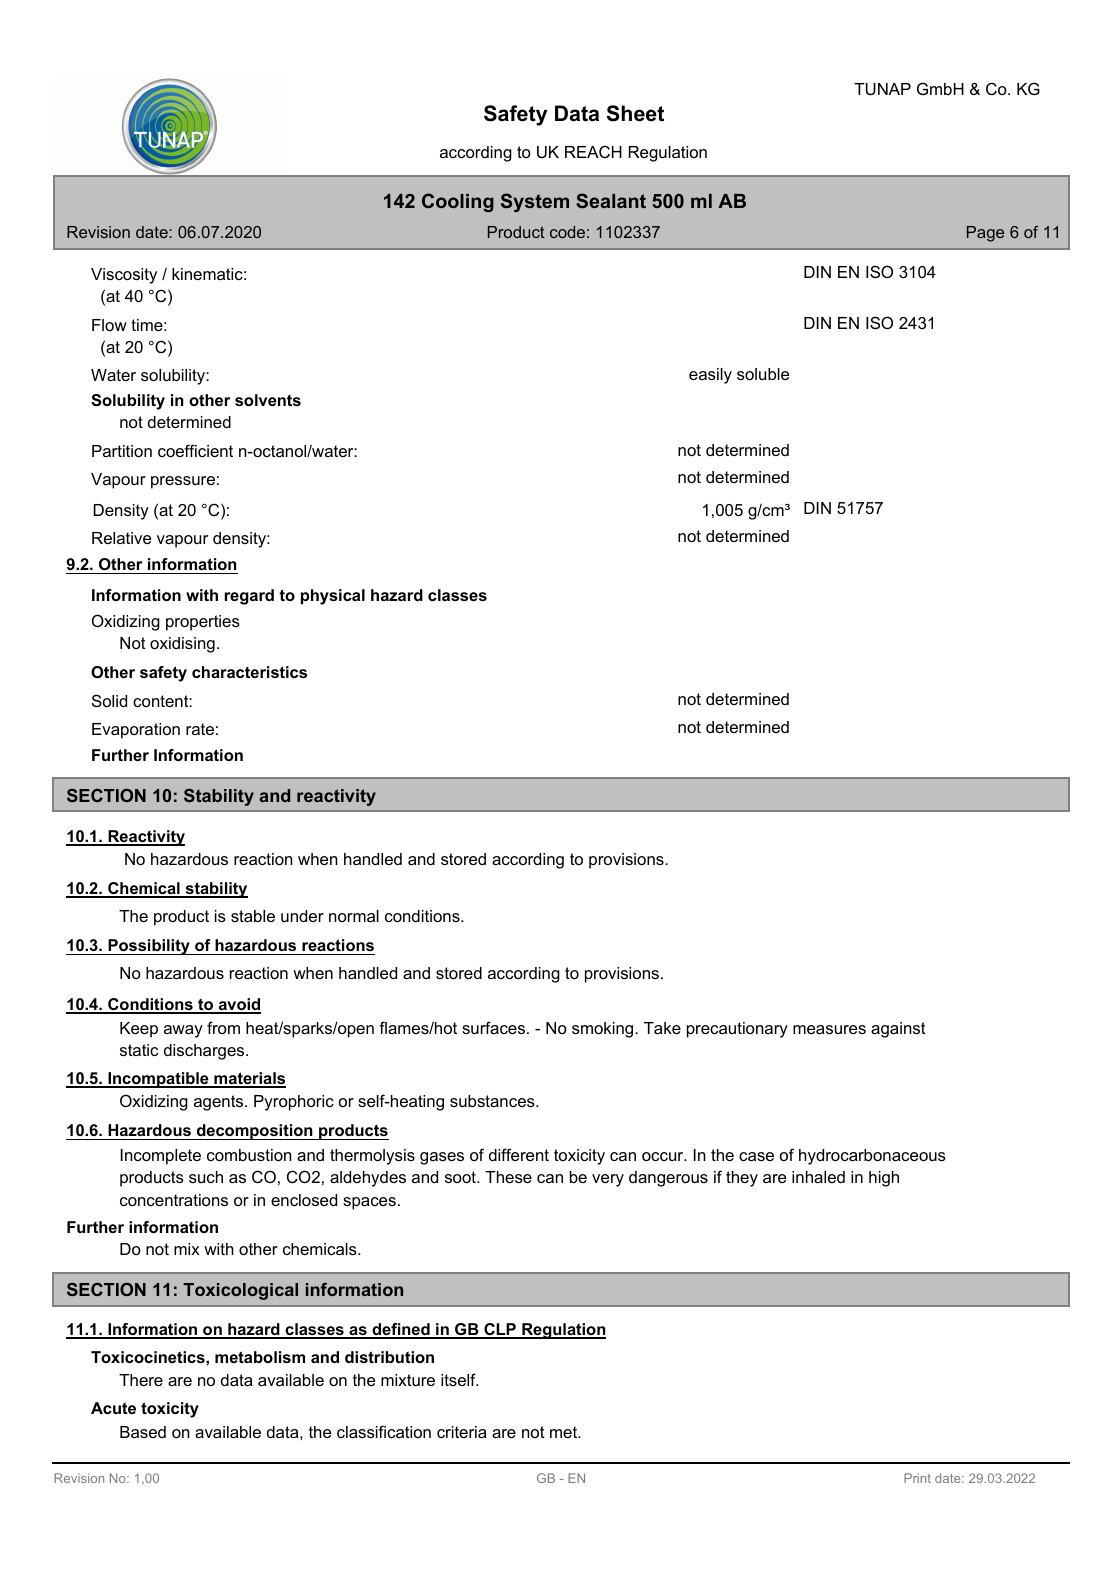 Image resolution: width=1120 pixels, height=1584 pixels. I want to click on against, so click(898, 1030).
